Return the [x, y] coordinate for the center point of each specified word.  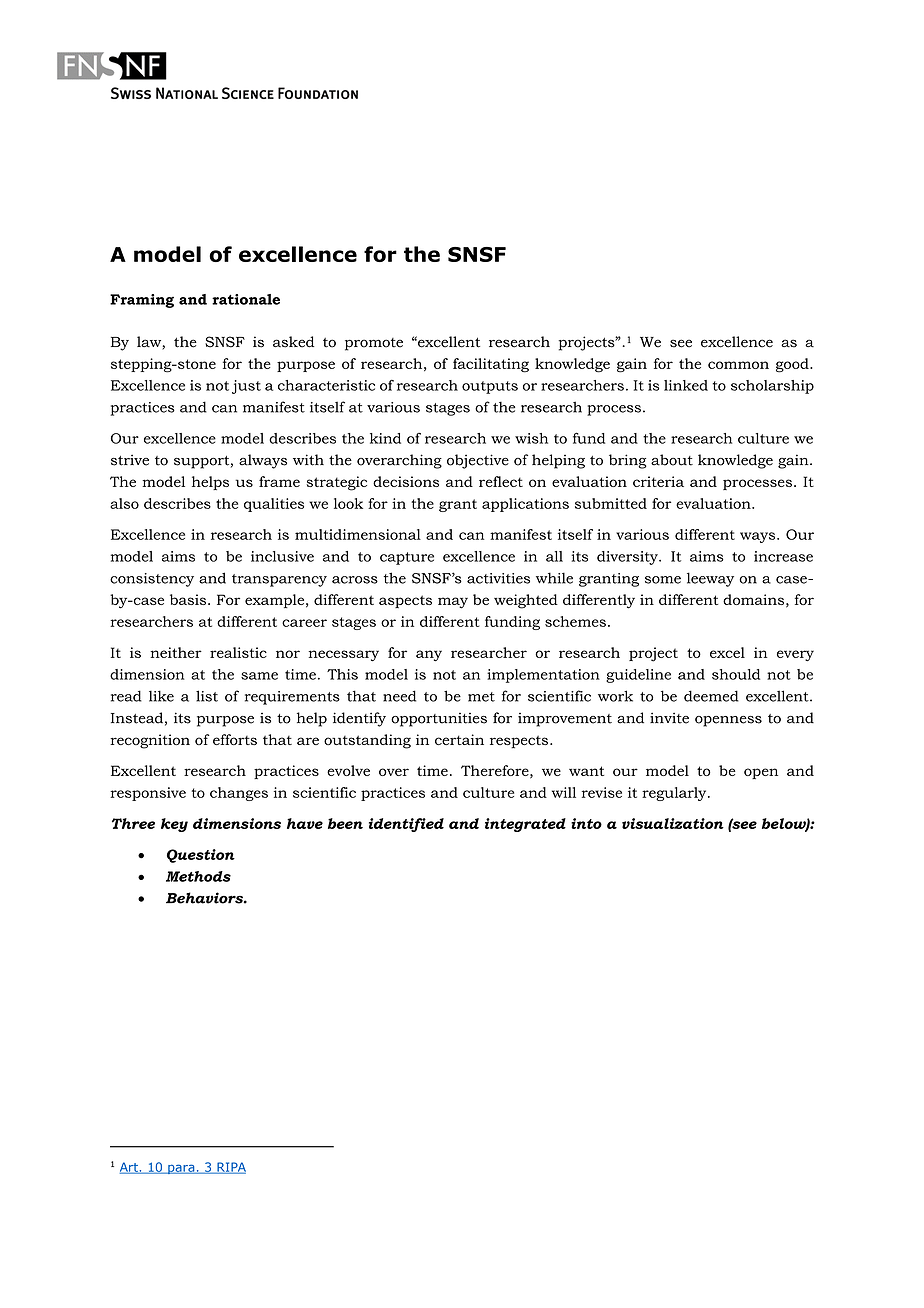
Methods [198, 876]
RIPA [230, 1168]
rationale [246, 299]
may [453, 603]
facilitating [491, 365]
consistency [152, 580]
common [738, 365]
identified [406, 825]
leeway [710, 579]
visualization [673, 823]
